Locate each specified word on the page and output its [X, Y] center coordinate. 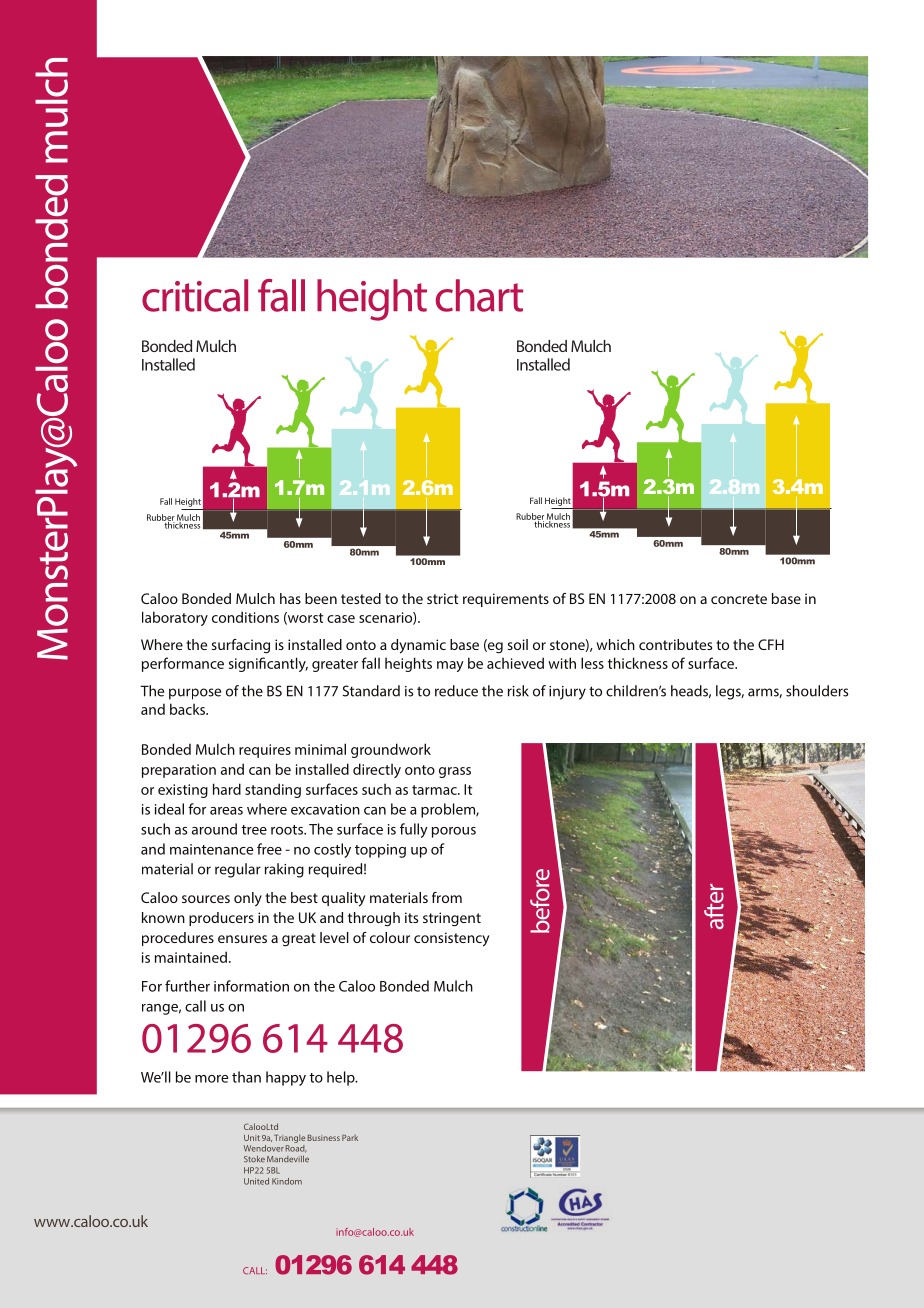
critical [195, 295]
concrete [739, 599]
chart [479, 295]
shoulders [817, 691]
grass [455, 772]
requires [265, 751]
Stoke [254, 1159]
